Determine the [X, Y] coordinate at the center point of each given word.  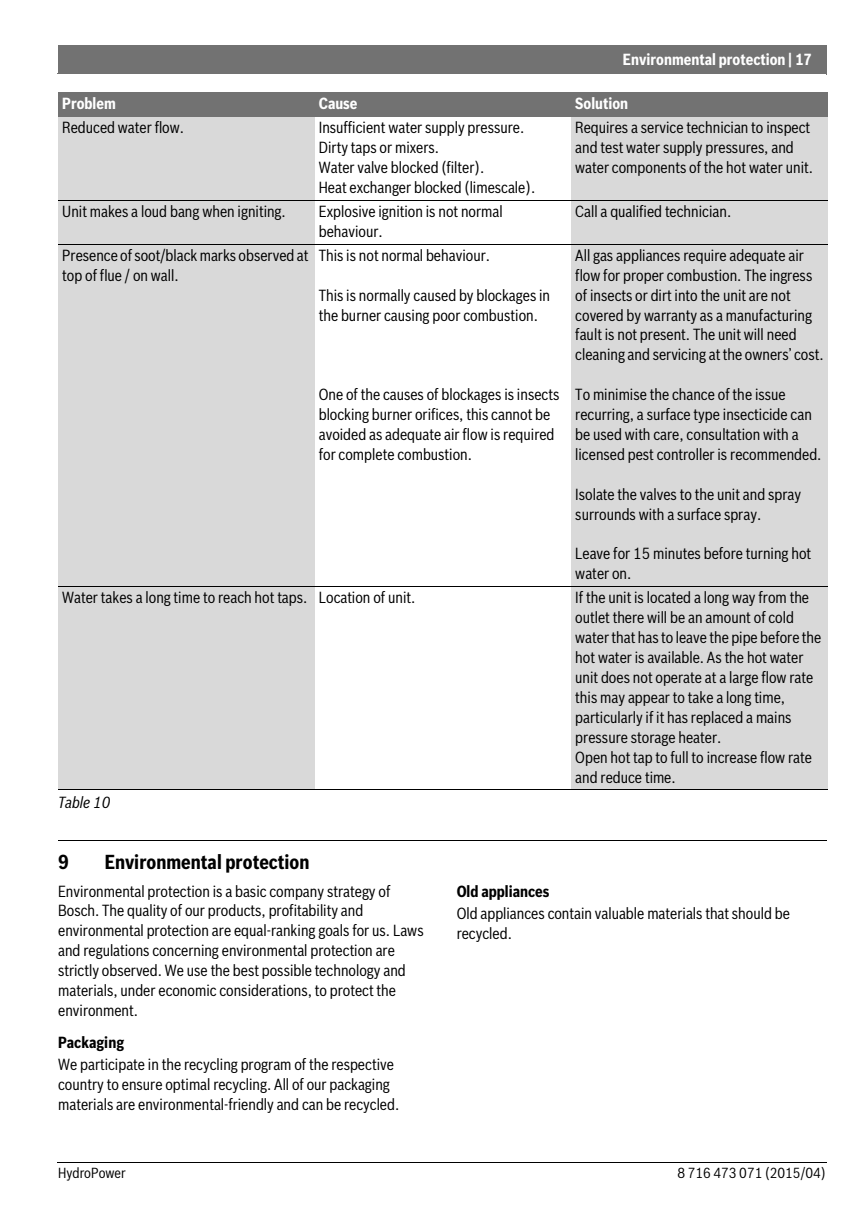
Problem [89, 103]
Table [74, 802]
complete [366, 455]
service [662, 127]
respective [363, 1065]
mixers [416, 147]
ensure [142, 1085]
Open [591, 758]
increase [732, 757]
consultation [723, 434]
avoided [342, 434]
